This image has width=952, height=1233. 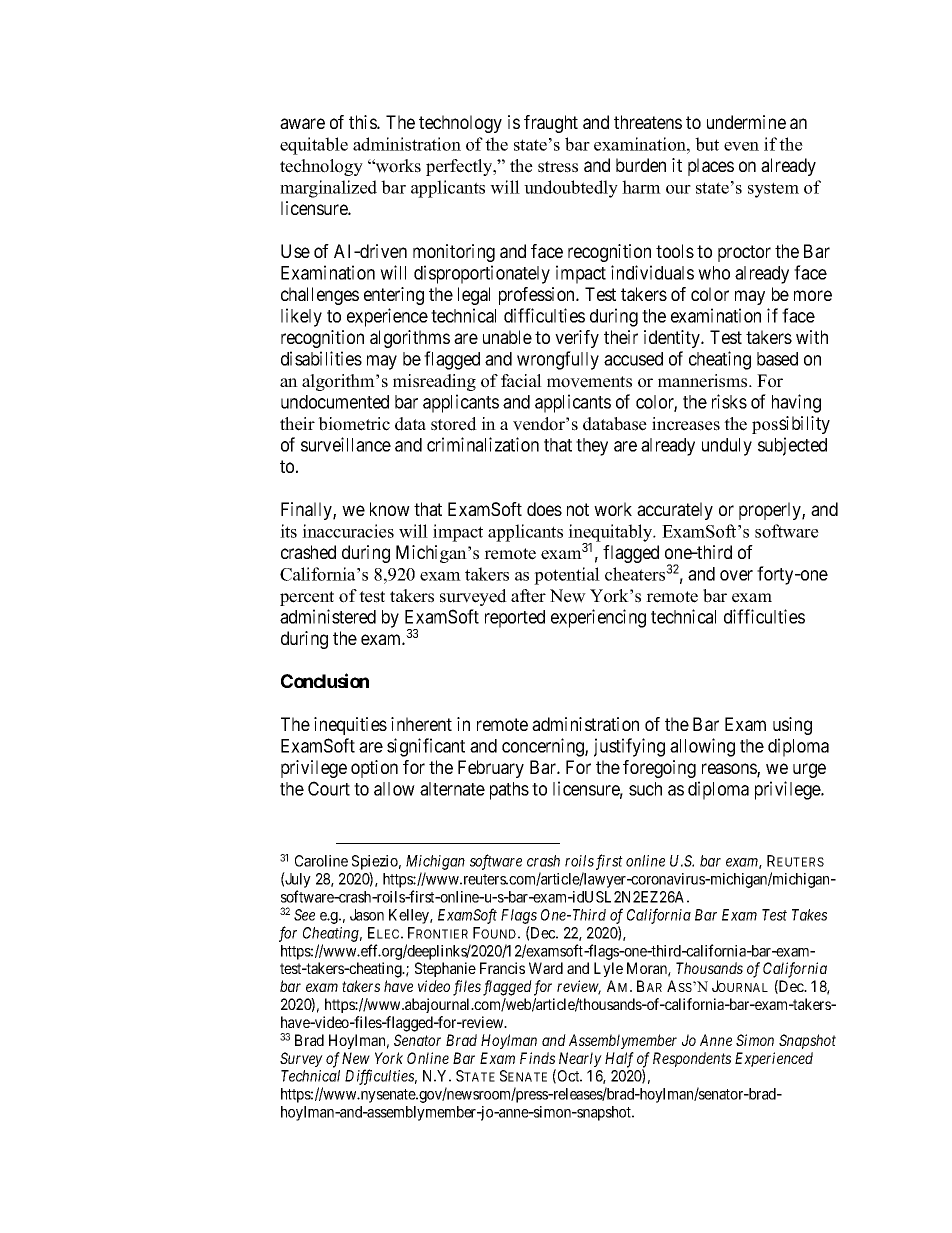 I want to click on based, so click(x=777, y=359).
